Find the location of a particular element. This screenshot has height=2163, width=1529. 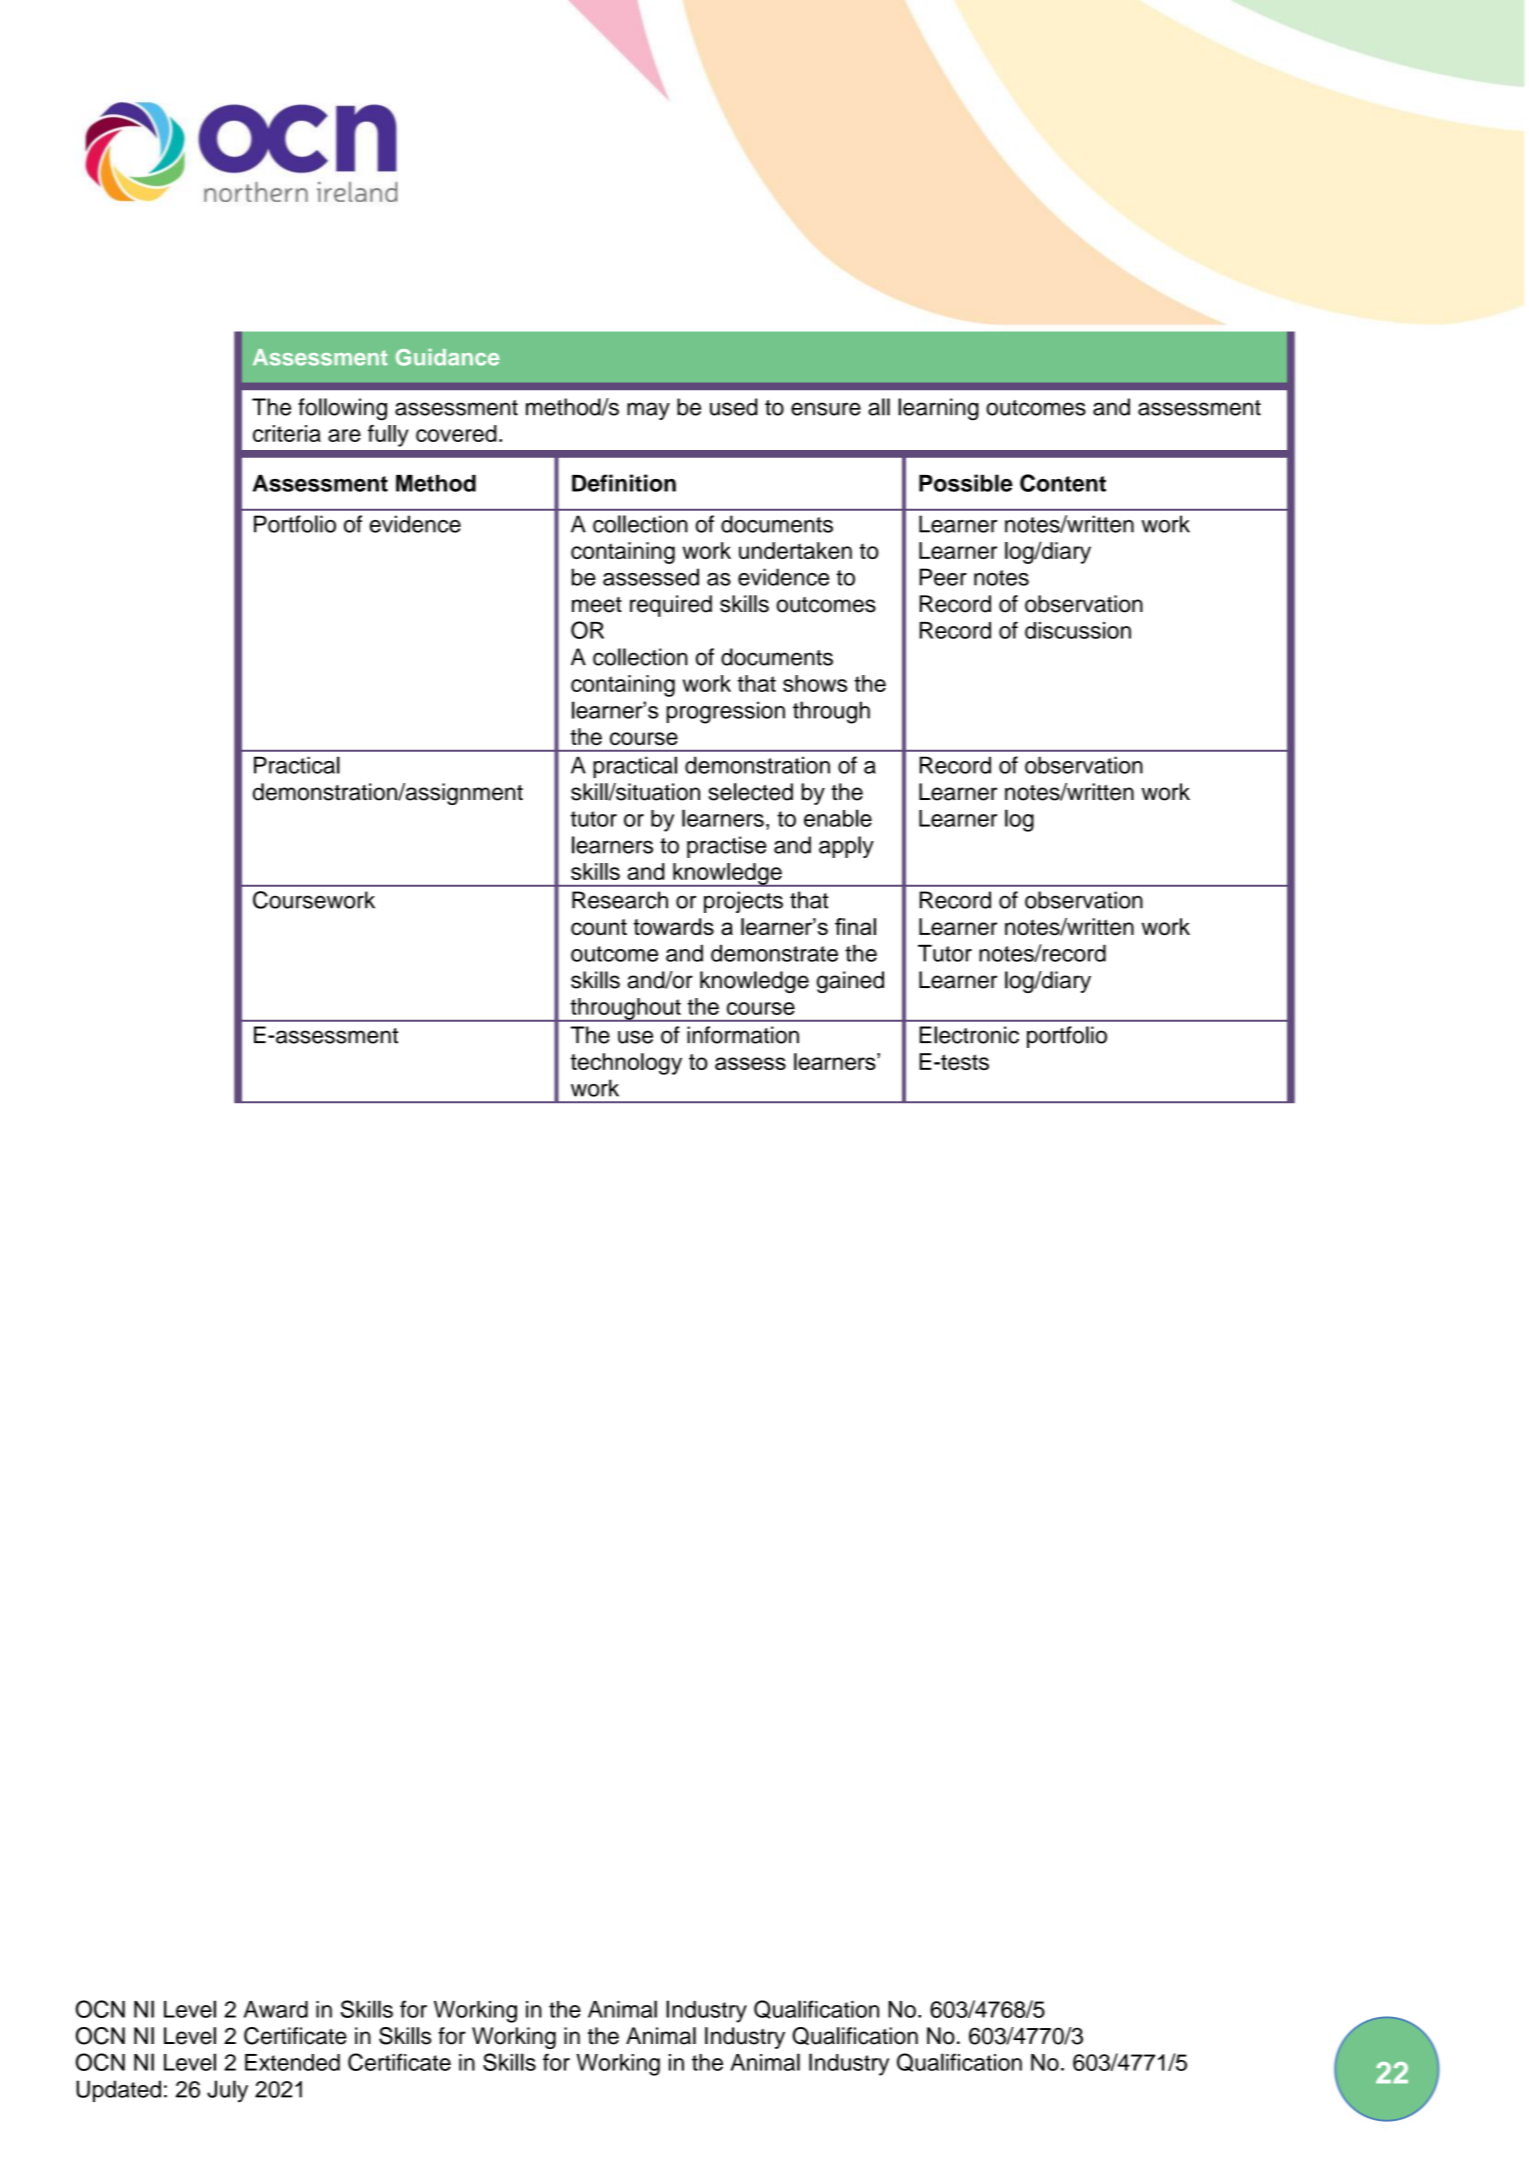

July is located at coordinates (227, 2091).
